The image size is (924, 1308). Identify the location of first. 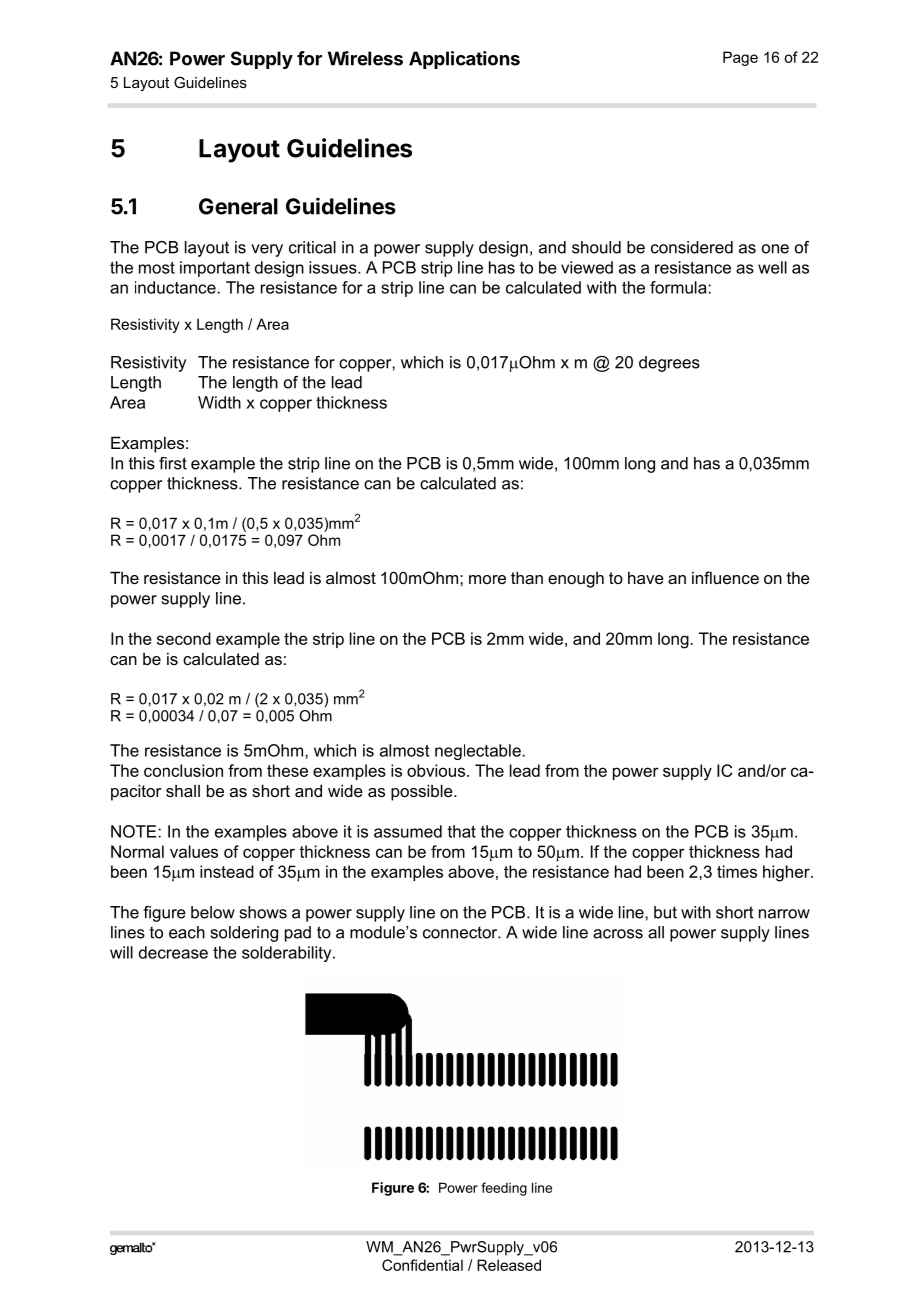
(173, 463).
